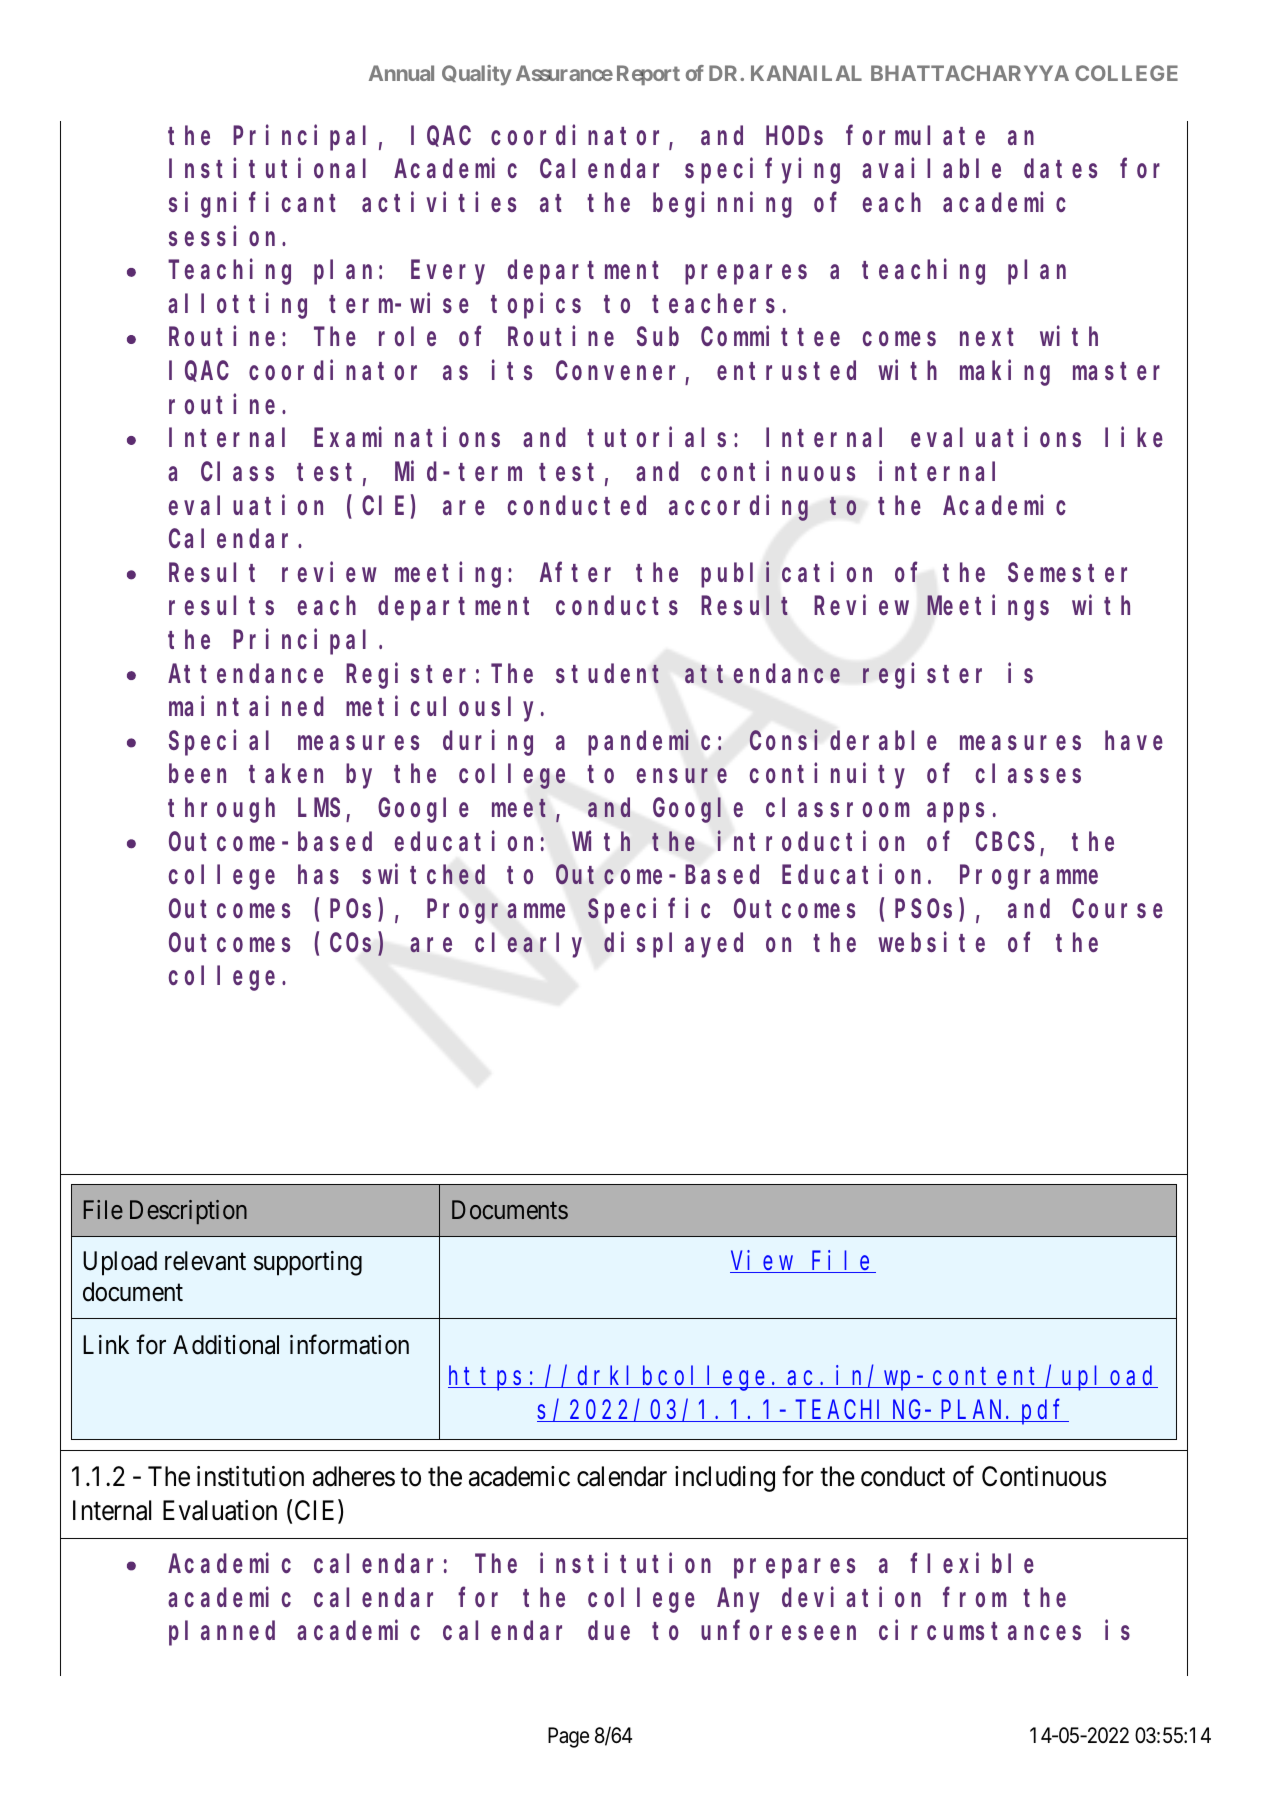 This image has width=1271, height=1797. Describe the element at coordinates (226, 236) in the image. I see `session` at that location.
